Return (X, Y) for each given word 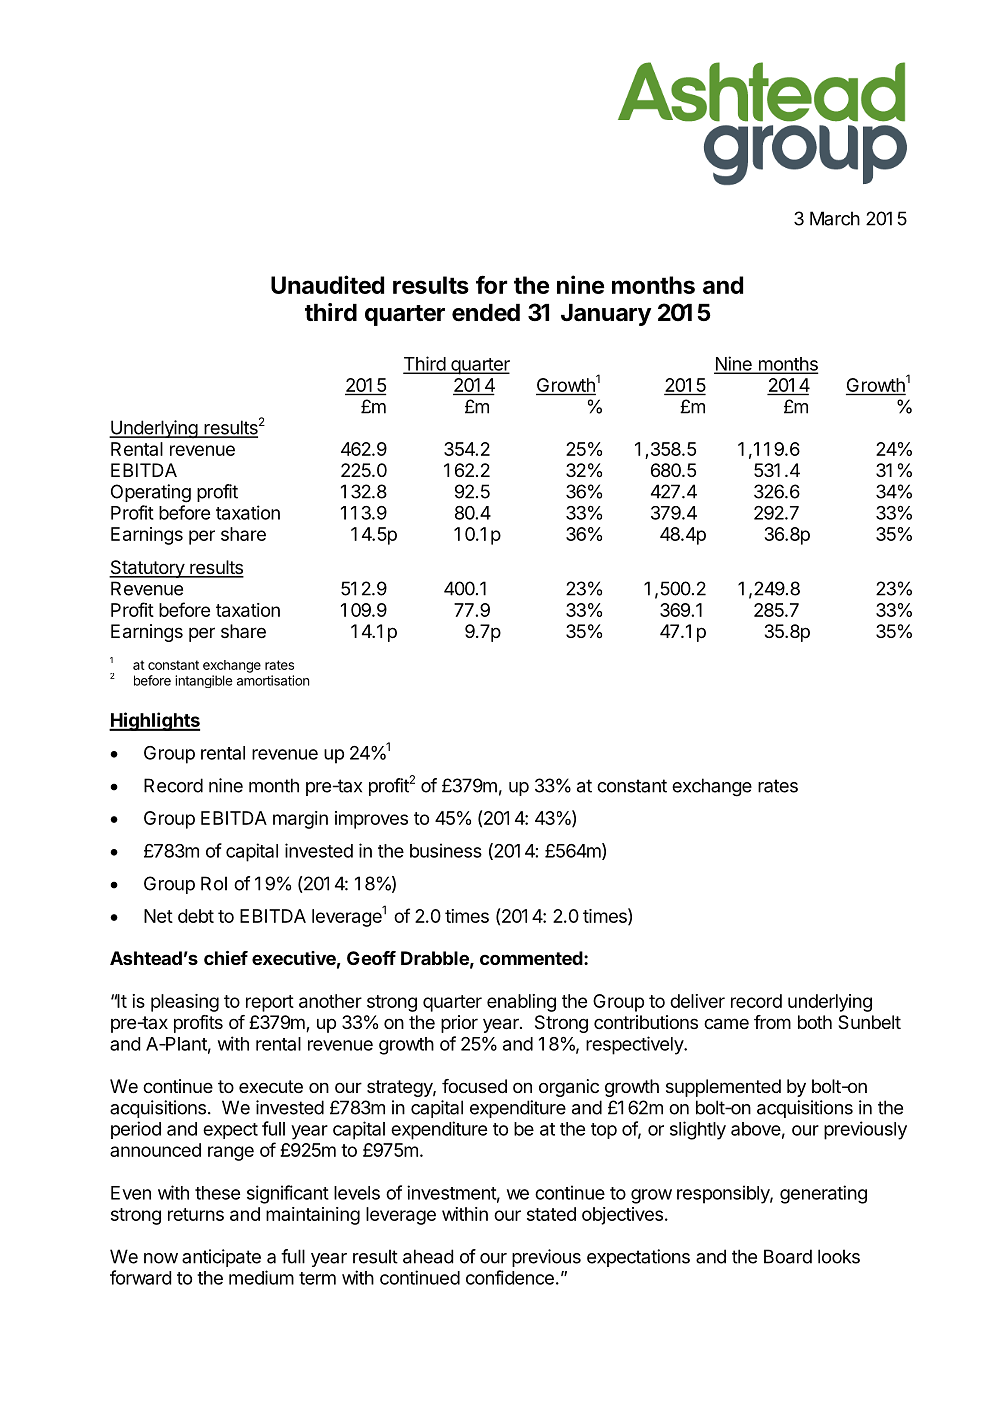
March (835, 218)
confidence (510, 1277)
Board (788, 1256)
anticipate (221, 1258)
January (606, 315)
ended (486, 313)
